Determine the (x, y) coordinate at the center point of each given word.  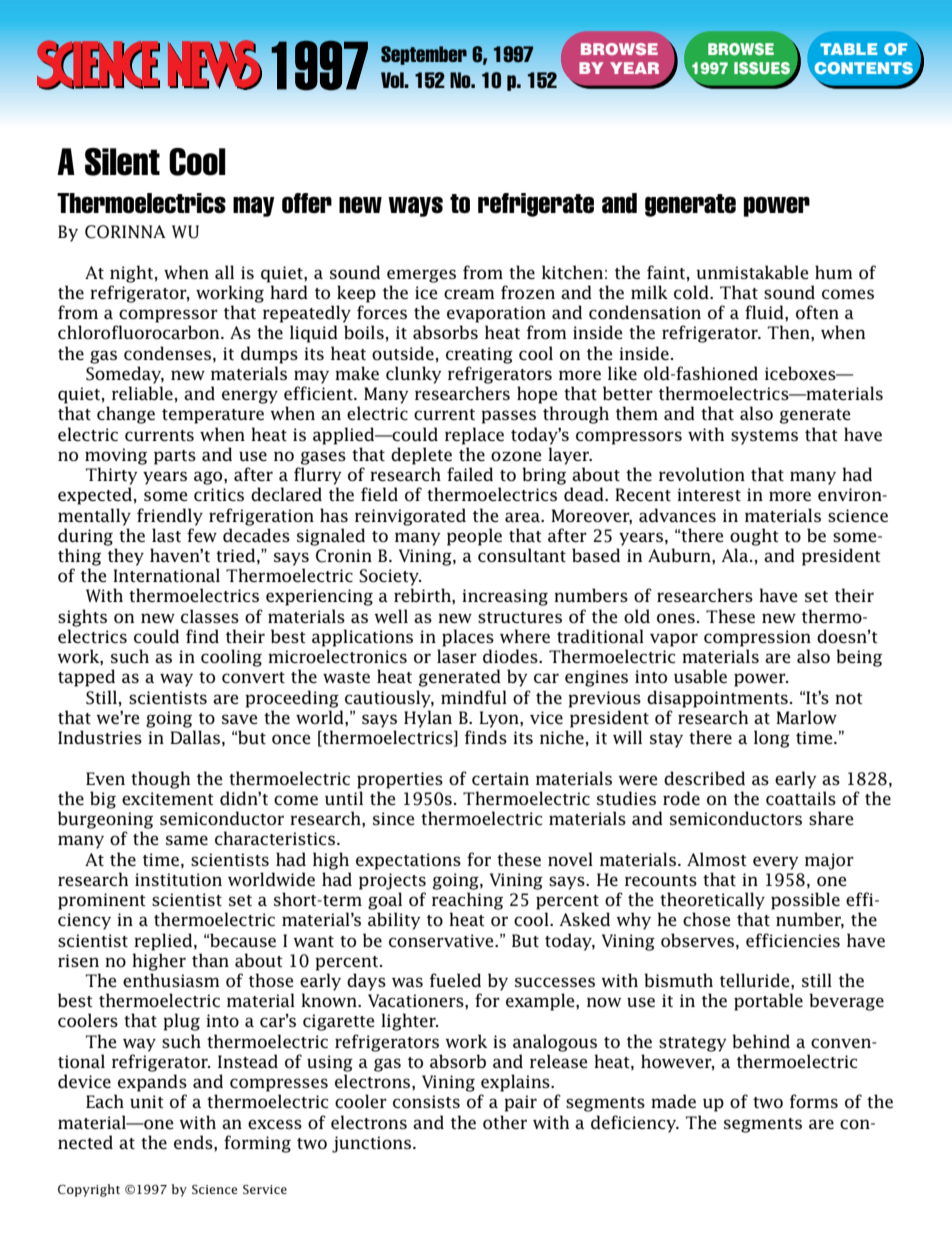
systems (764, 437)
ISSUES (763, 69)
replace (474, 436)
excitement (168, 799)
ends (194, 1142)
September (424, 55)
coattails (801, 798)
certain (500, 778)
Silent (122, 162)
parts (175, 457)
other (505, 1122)
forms (814, 1101)
